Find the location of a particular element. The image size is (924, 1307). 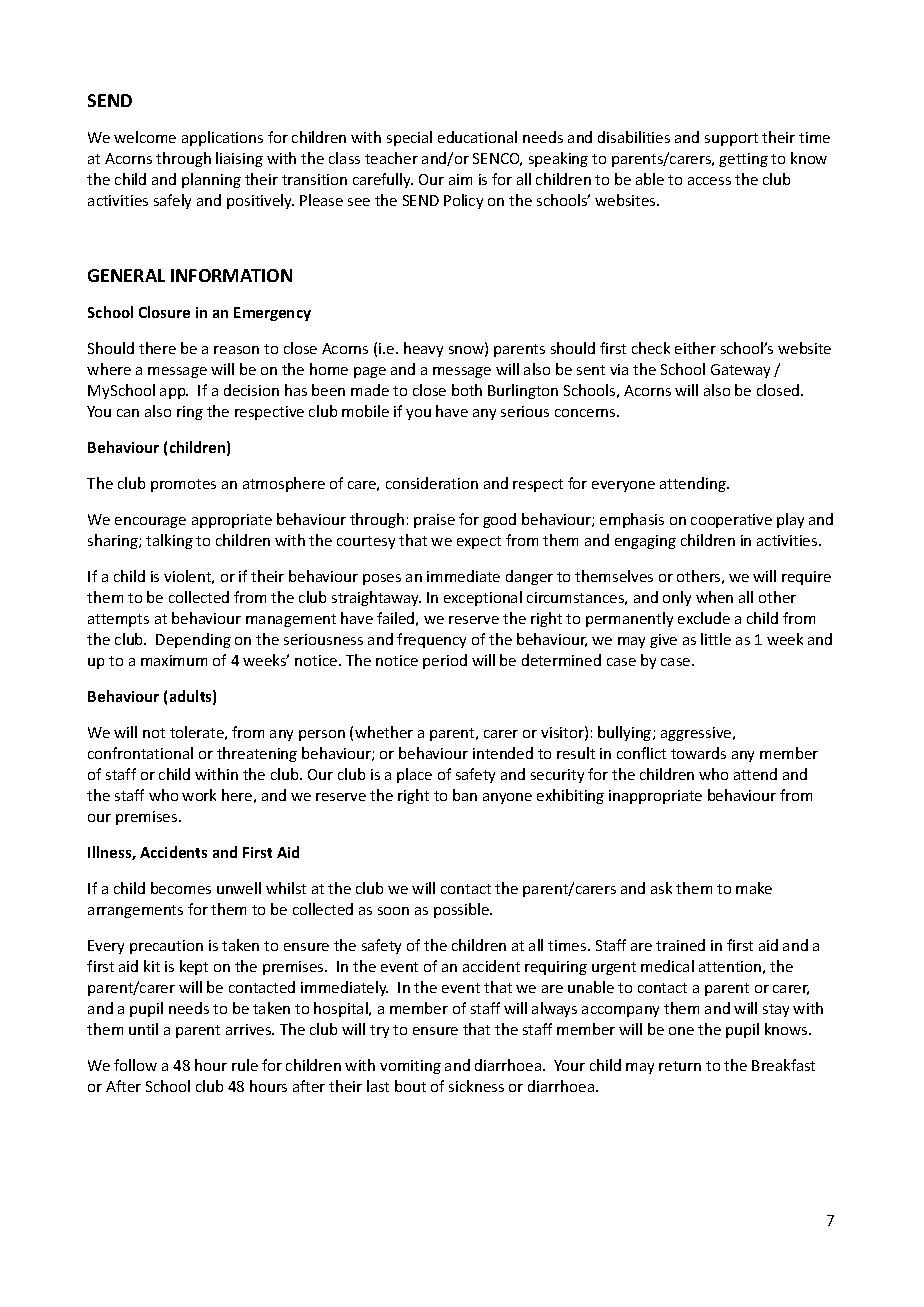

planning is located at coordinates (211, 180).
